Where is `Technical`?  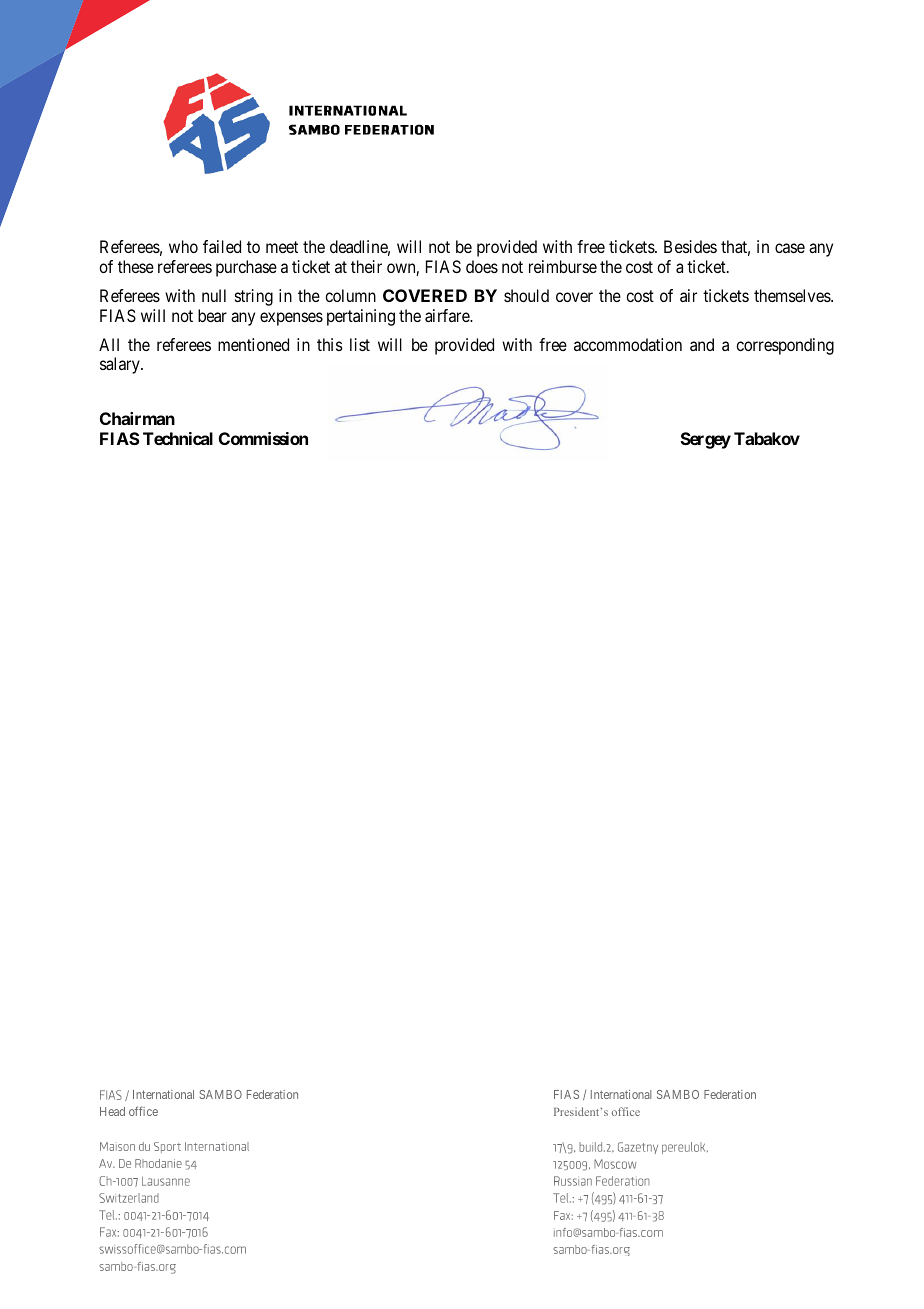
Technical is located at coordinates (178, 438).
